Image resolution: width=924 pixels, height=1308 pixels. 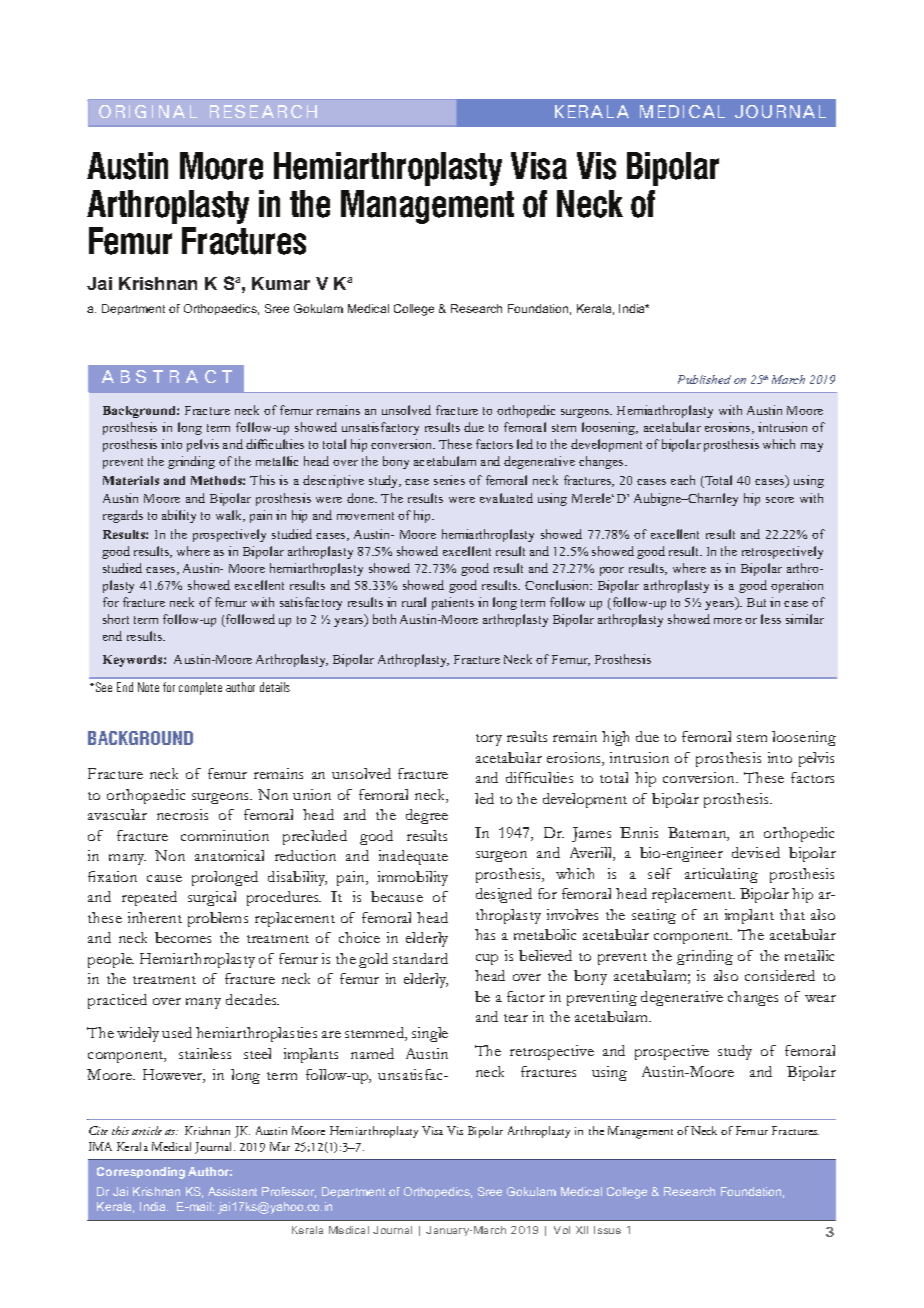 What do you see at coordinates (212, 898) in the image?
I see `surgical` at bounding box center [212, 898].
